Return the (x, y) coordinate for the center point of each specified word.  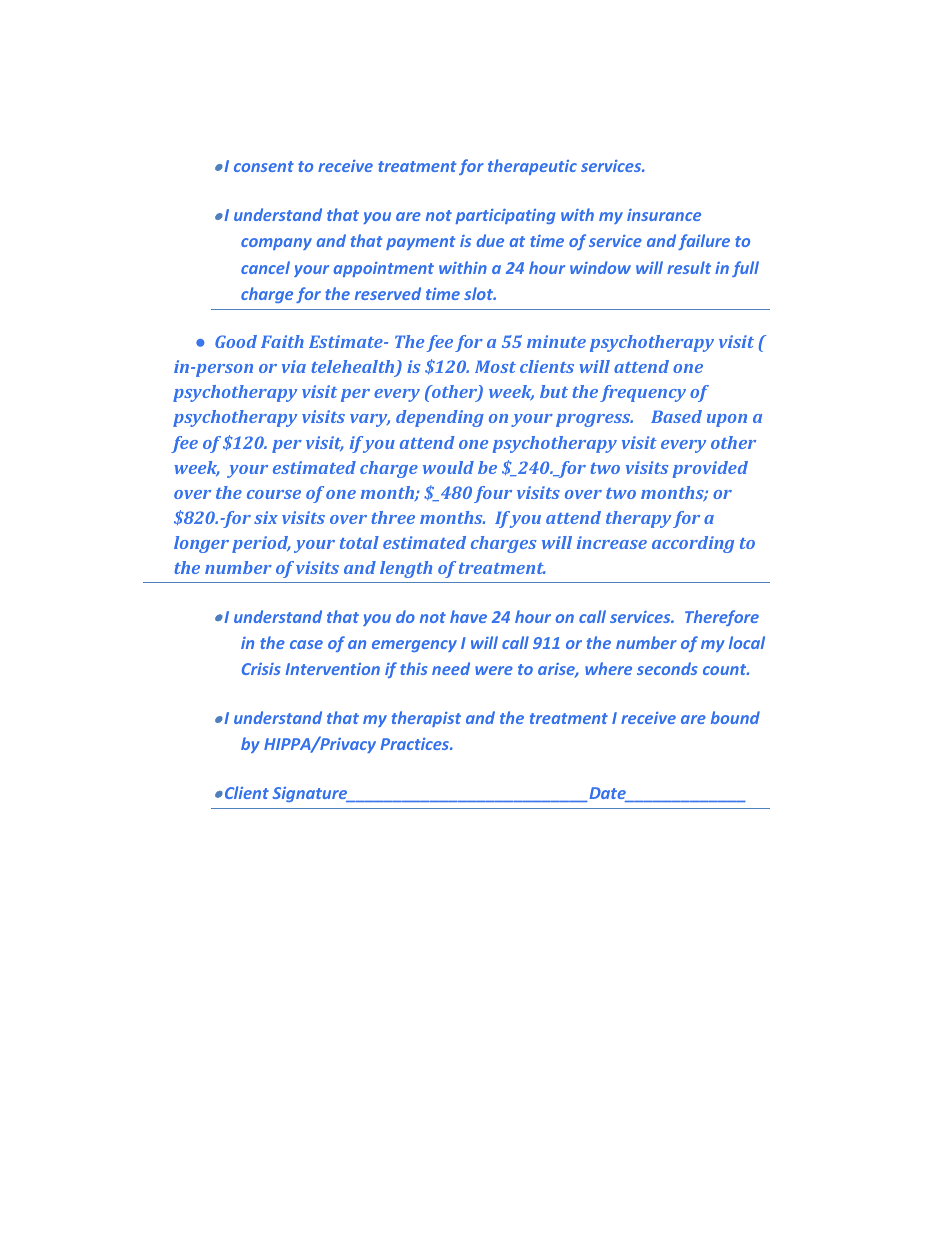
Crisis (261, 669)
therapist (426, 719)
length (406, 569)
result (689, 267)
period (261, 544)
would (448, 467)
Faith (282, 341)
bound (735, 717)
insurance (664, 215)
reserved (388, 293)
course (274, 494)
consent (264, 166)
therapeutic (532, 167)
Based (676, 416)
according (693, 544)
